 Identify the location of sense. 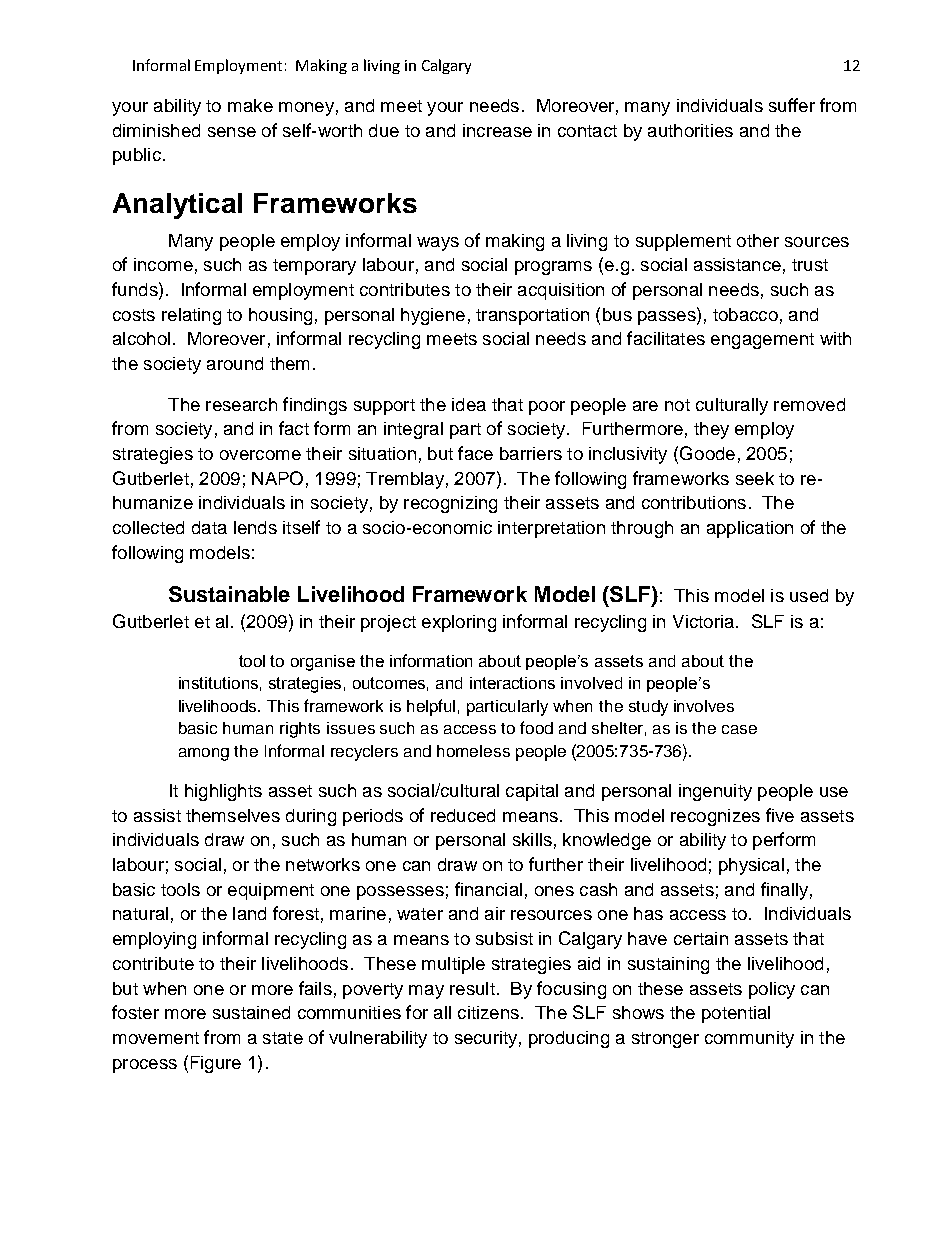
(232, 132).
